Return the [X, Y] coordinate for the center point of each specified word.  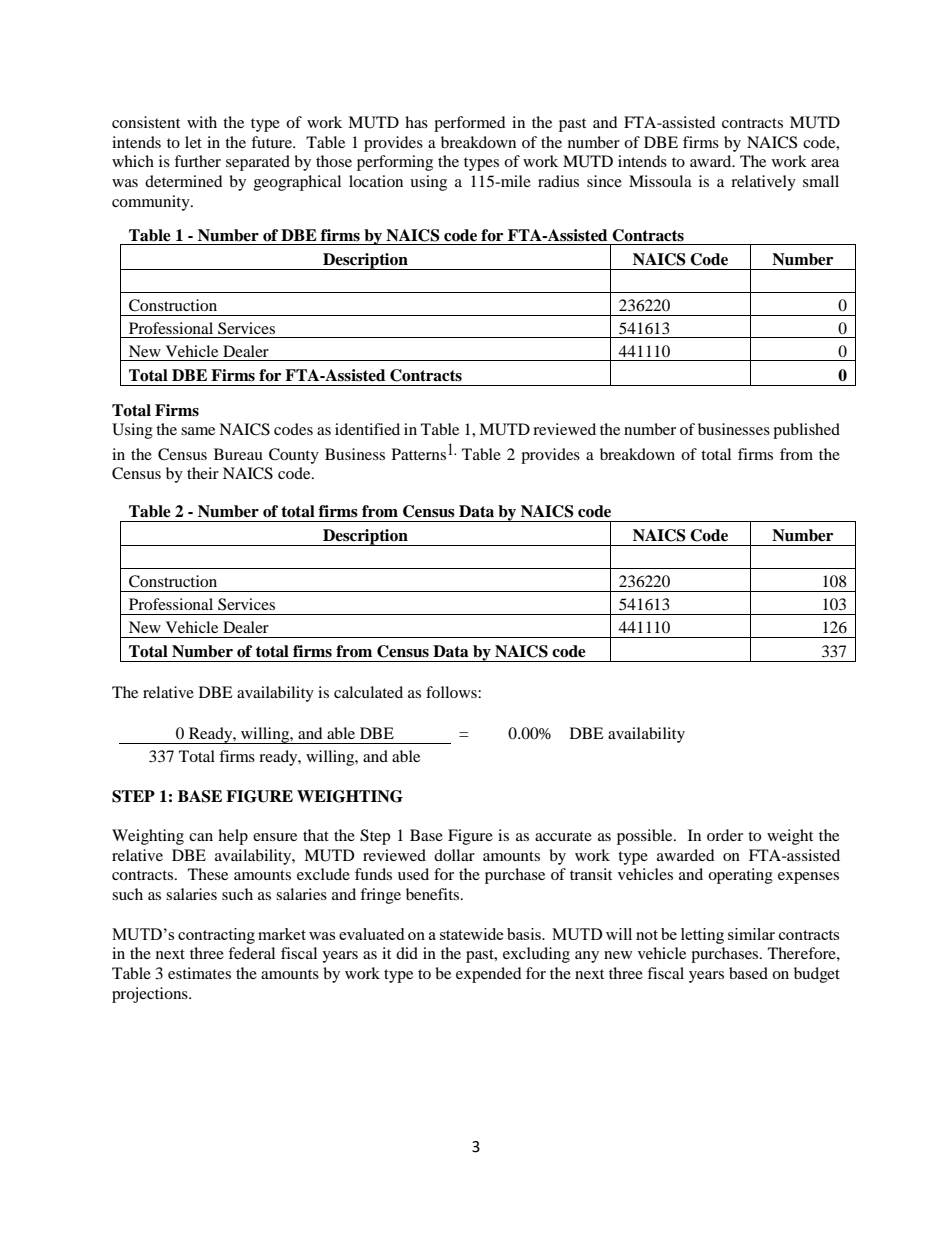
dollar [454, 855]
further [197, 161]
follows [452, 692]
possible [646, 837]
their [203, 473]
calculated [368, 692]
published [806, 431]
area [825, 163]
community [152, 203]
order [725, 835]
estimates [199, 973]
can [201, 837]
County [294, 456]
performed [470, 124]
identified [367, 429]
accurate [563, 836]
